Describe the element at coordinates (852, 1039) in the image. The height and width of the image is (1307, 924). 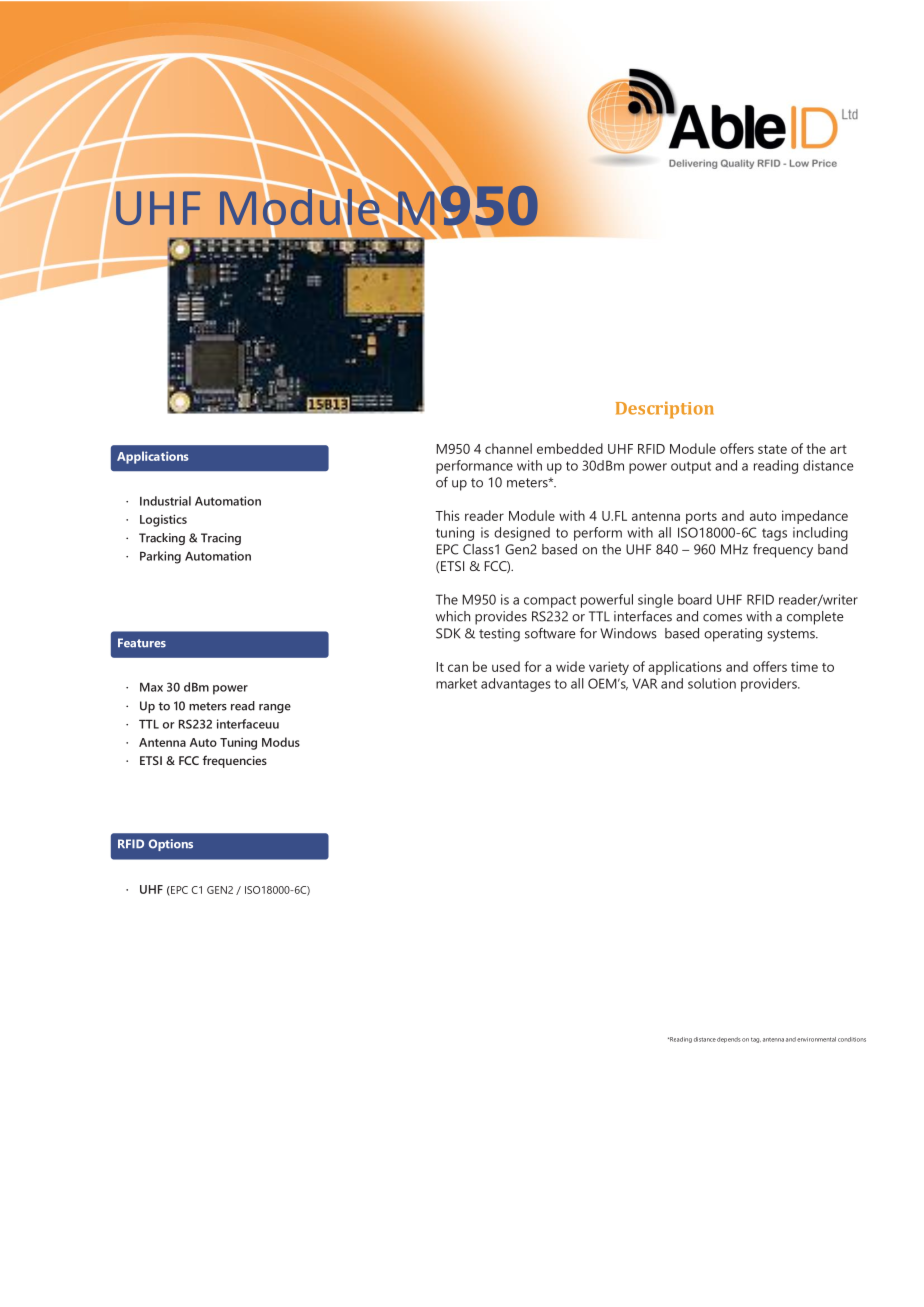
I see `conditions` at that location.
